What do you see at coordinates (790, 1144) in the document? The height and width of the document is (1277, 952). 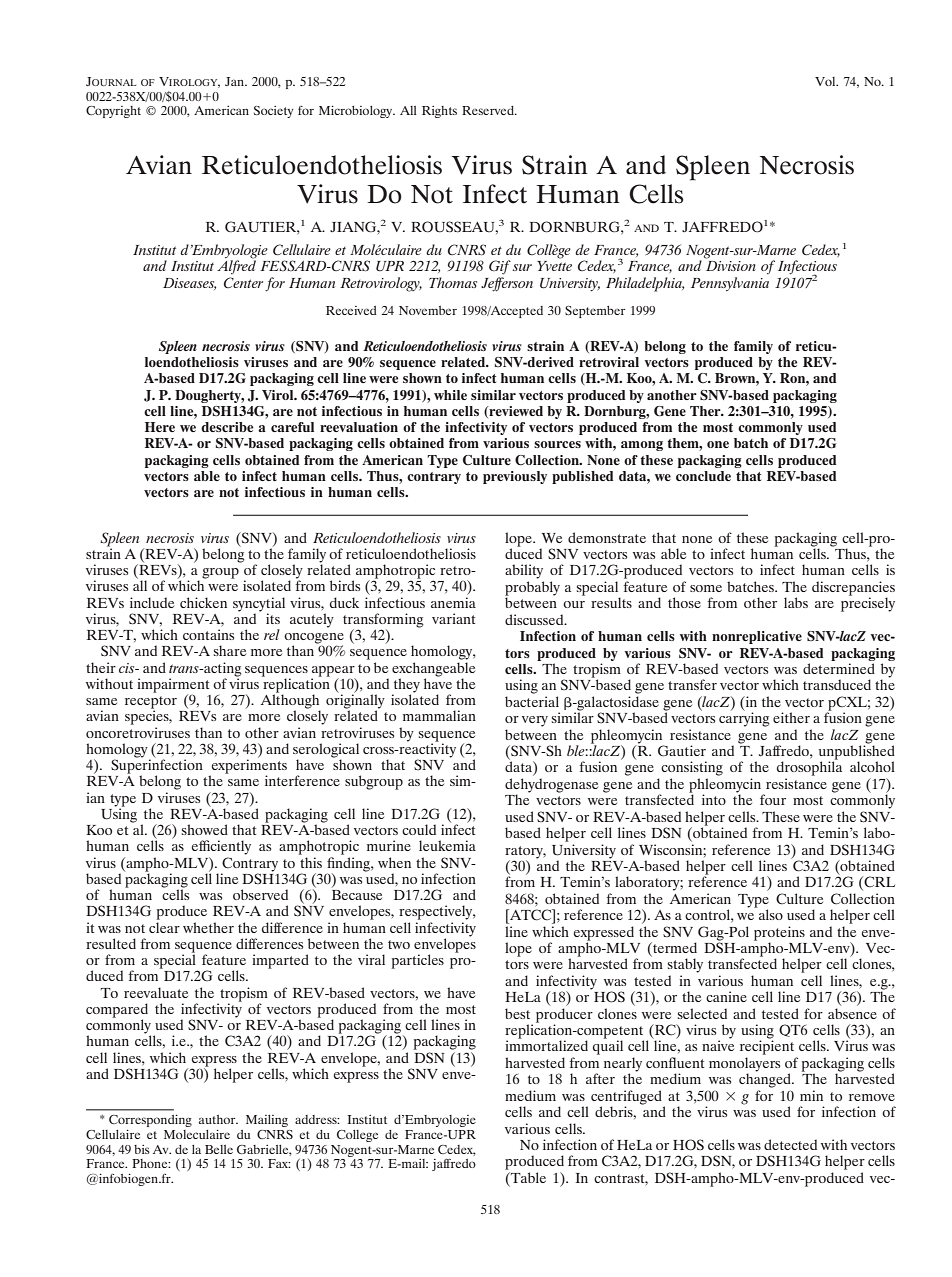 I see `detected` at bounding box center [790, 1144].
